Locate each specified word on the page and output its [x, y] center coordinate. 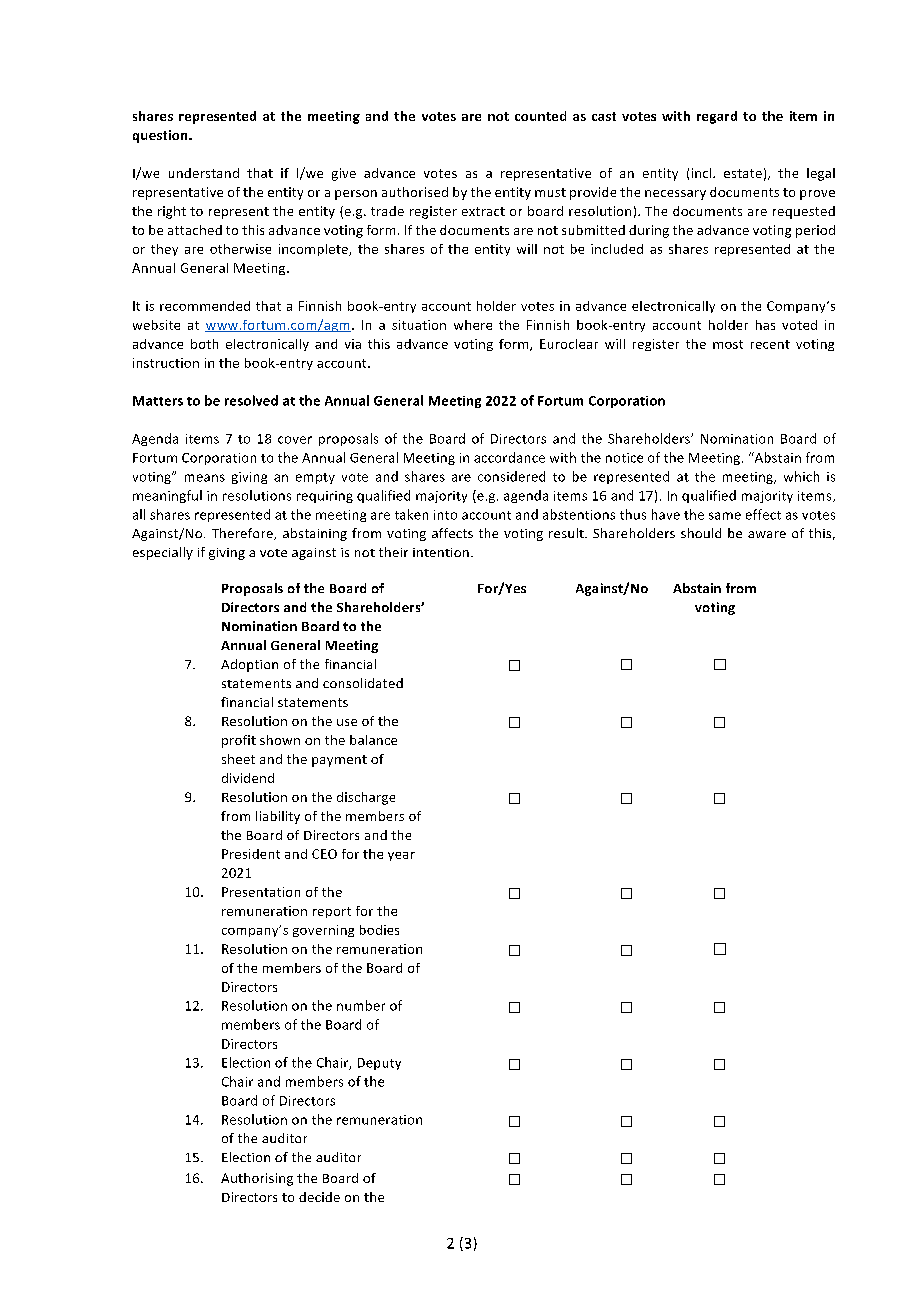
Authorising [257, 1179]
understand [204, 173]
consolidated [363, 683]
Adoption [249, 665]
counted [540, 116]
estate [743, 173]
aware [767, 534]
